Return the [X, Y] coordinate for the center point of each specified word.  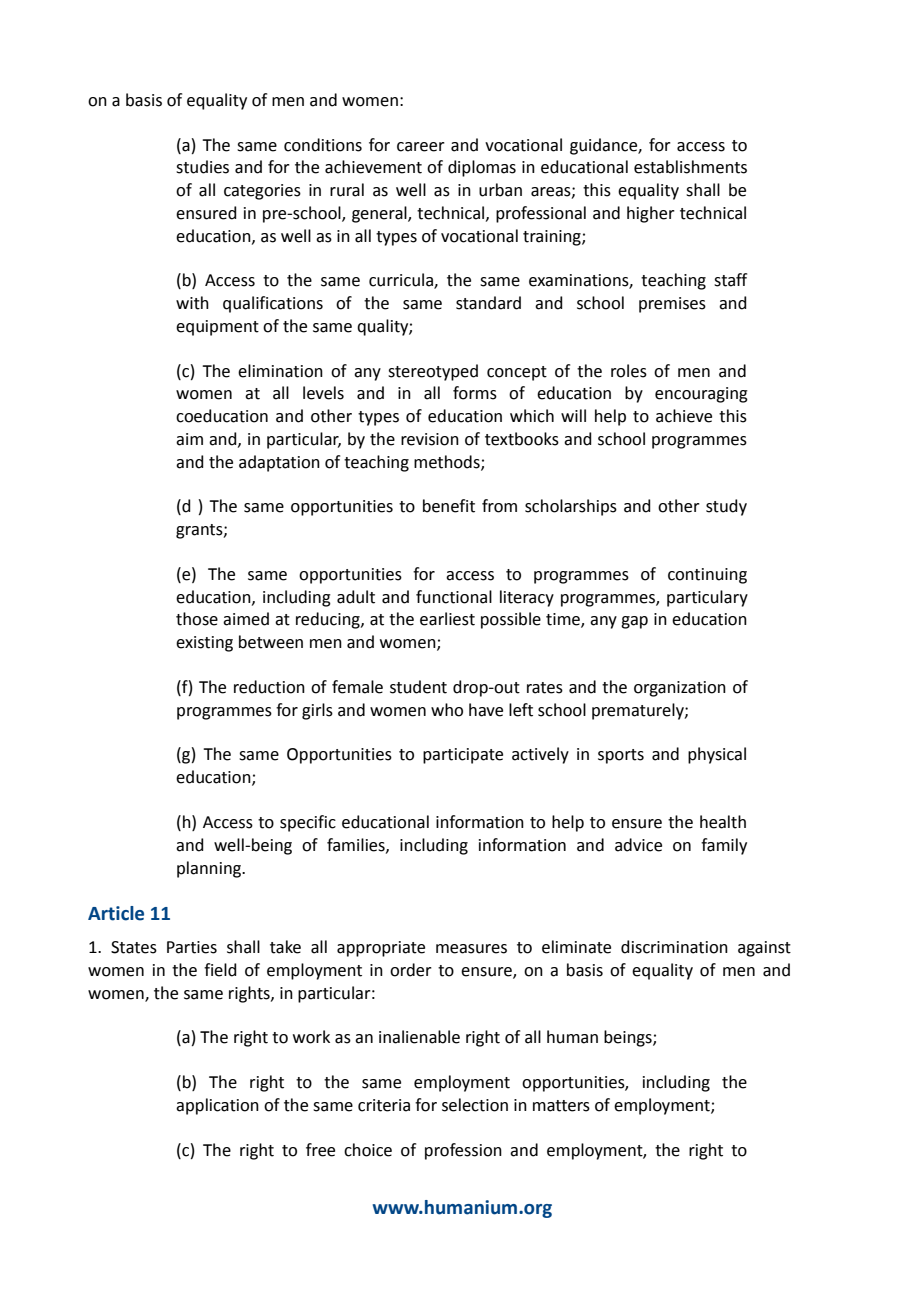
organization [680, 689]
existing [204, 644]
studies [202, 167]
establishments [690, 167]
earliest [447, 619]
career [421, 147]
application [217, 1106]
